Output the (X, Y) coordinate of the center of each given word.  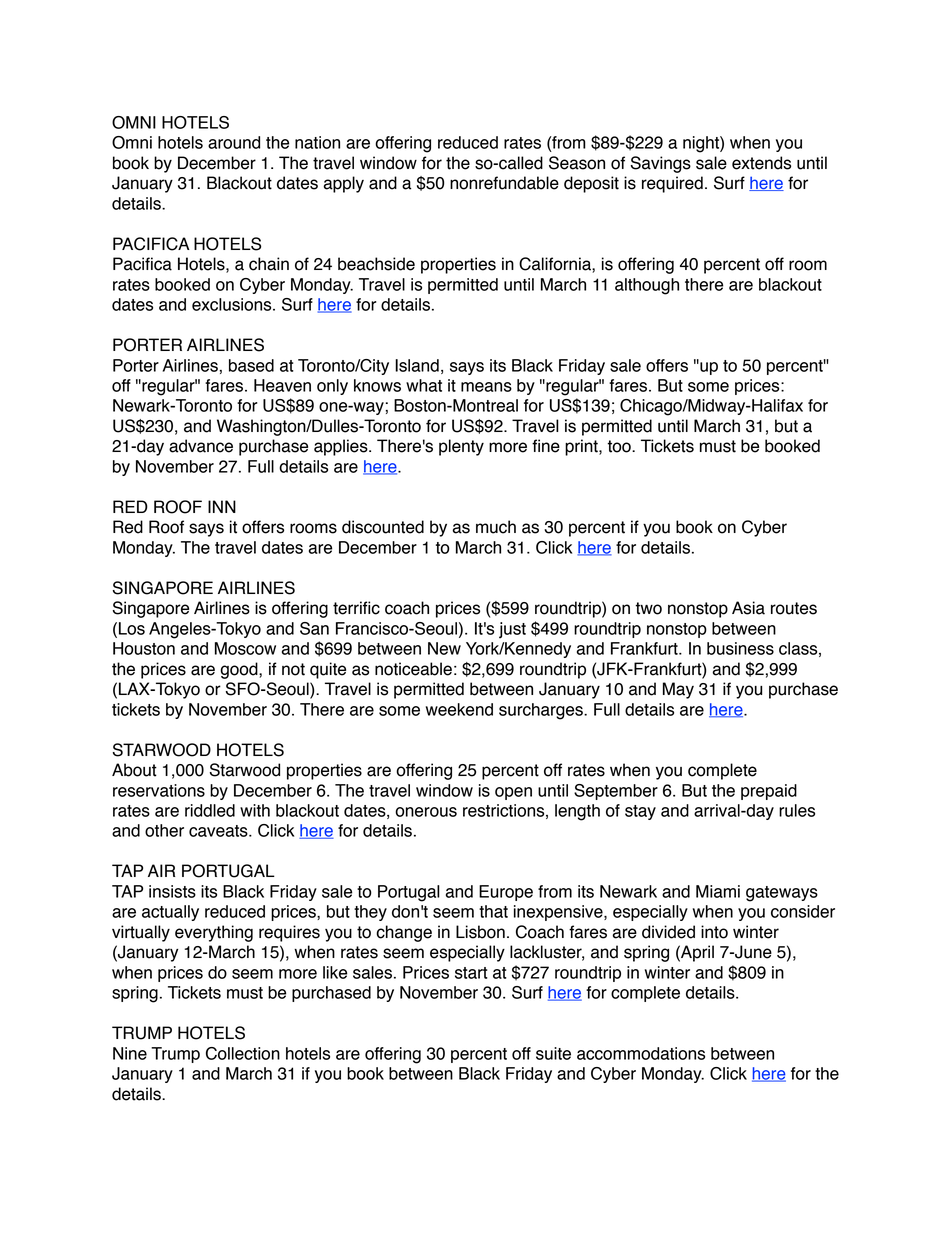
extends (761, 163)
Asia (748, 608)
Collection (243, 1053)
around (234, 142)
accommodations (641, 1053)
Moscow (245, 648)
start (471, 973)
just (512, 630)
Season (577, 163)
